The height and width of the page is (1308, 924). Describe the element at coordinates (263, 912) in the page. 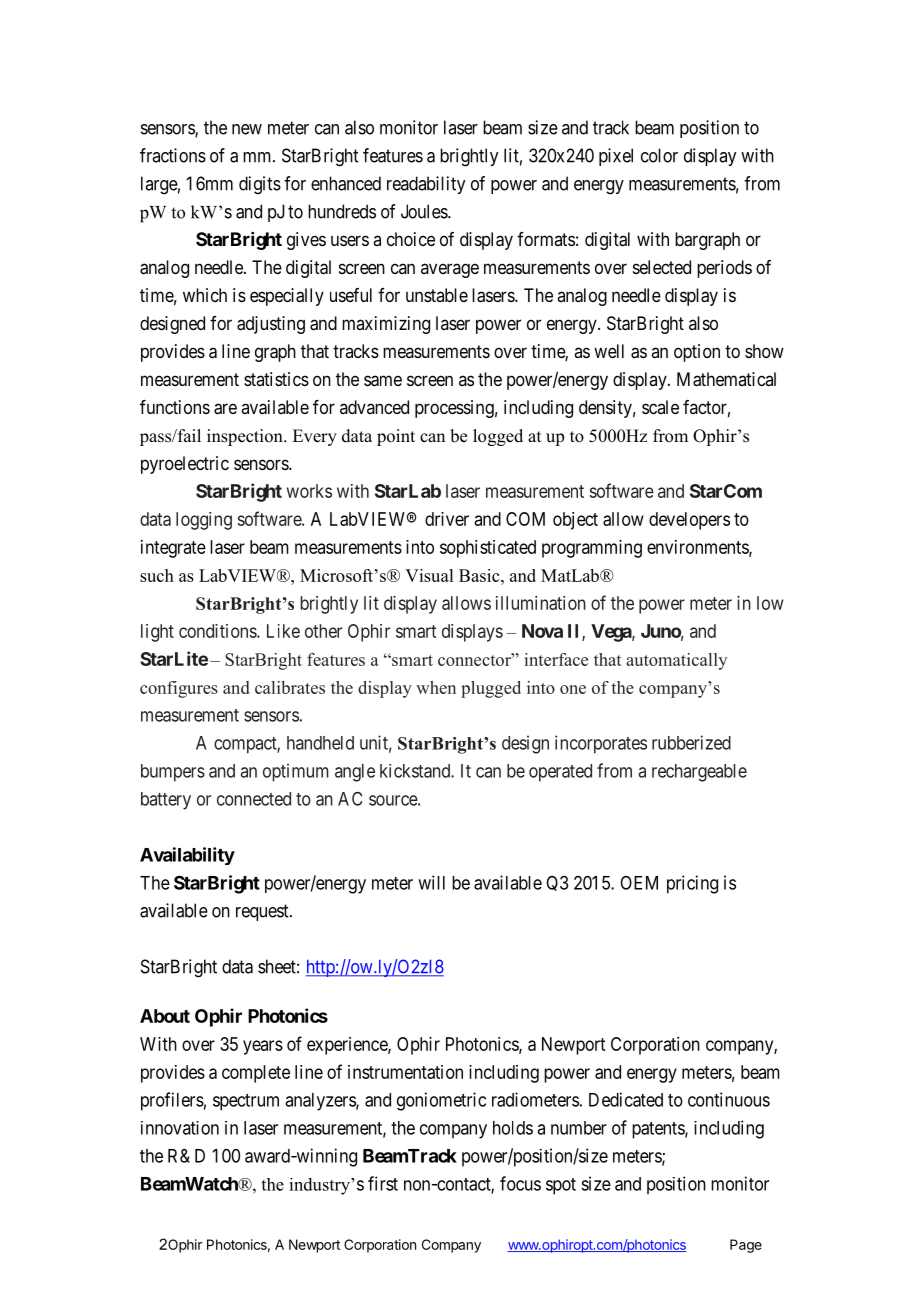

I see `request` at that location.
